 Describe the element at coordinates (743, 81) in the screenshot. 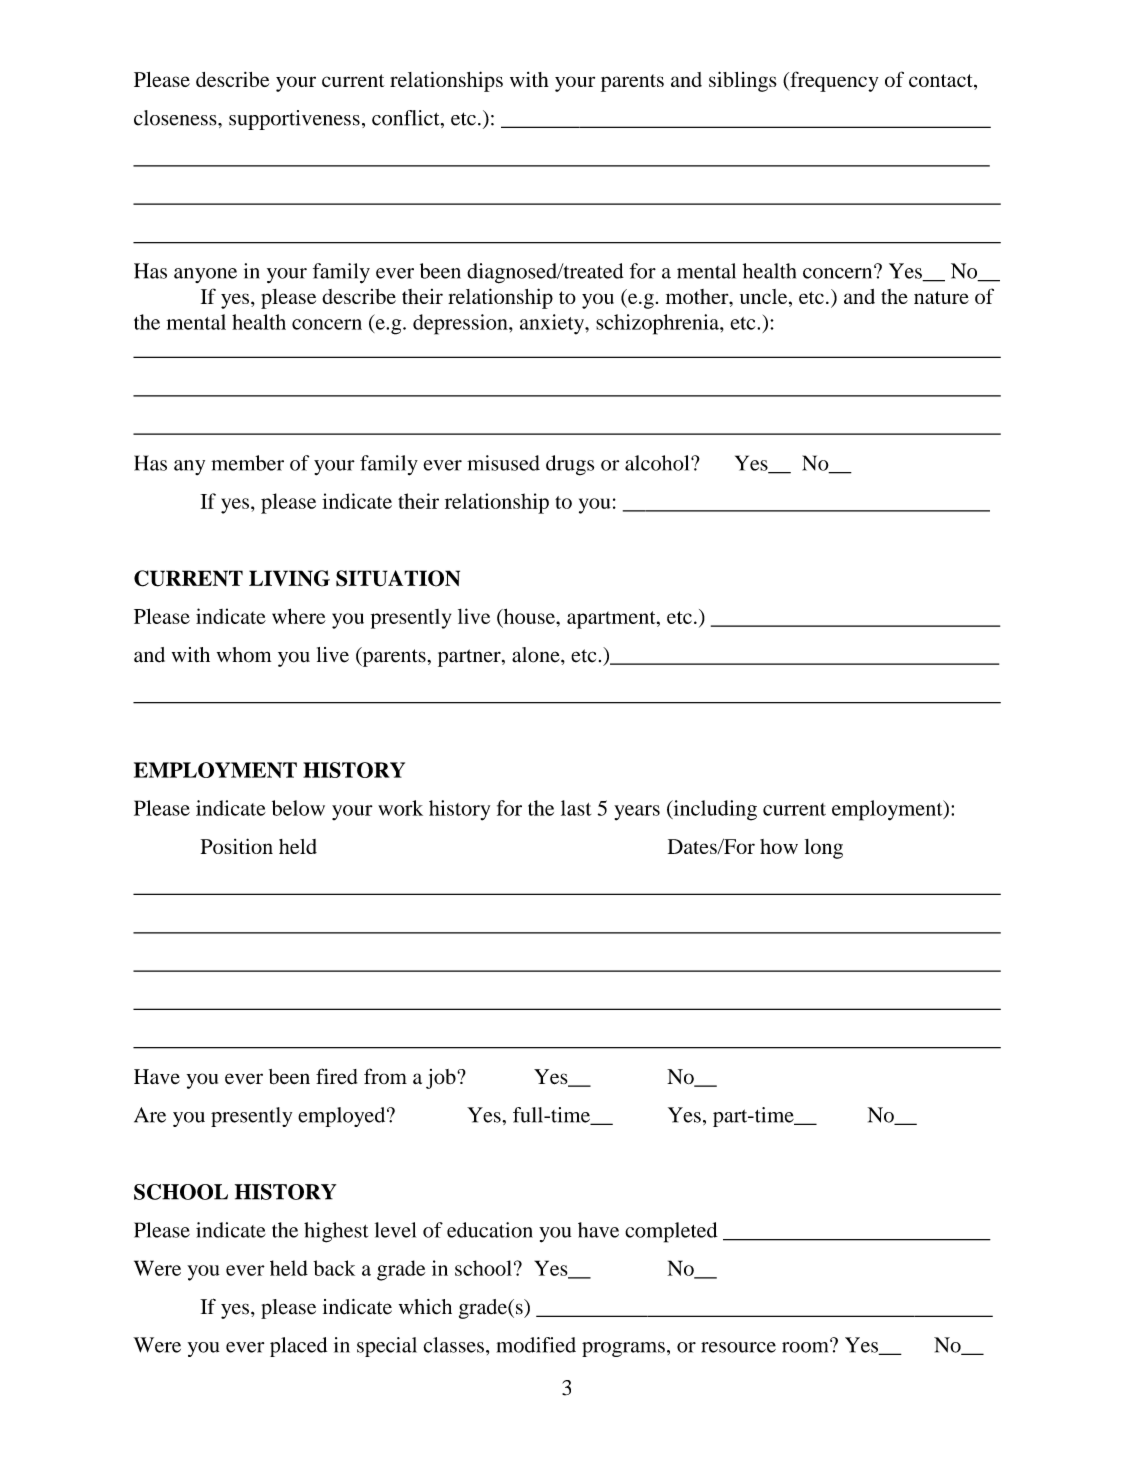

I see `siblings` at that location.
